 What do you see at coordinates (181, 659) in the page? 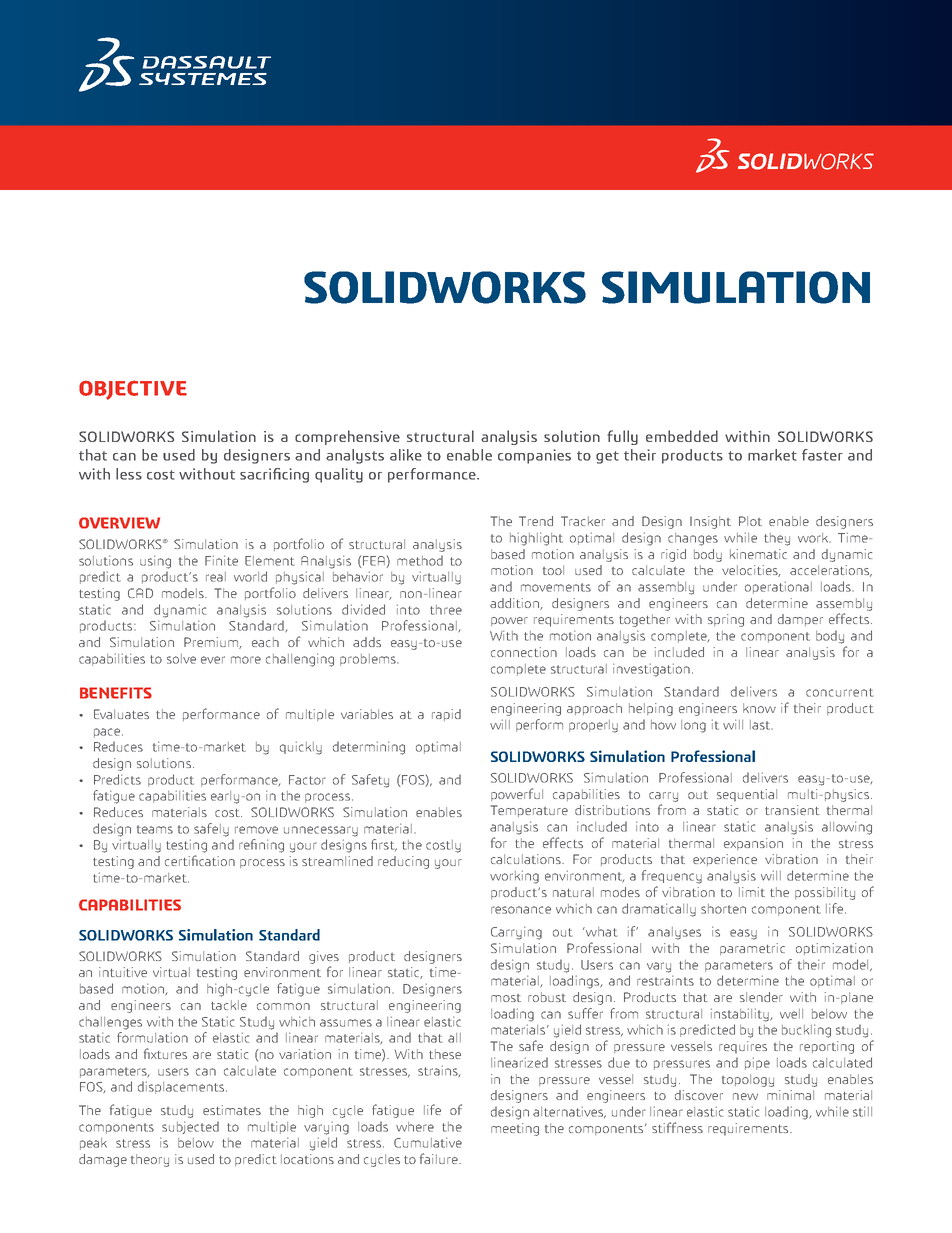
I see `solve` at bounding box center [181, 659].
